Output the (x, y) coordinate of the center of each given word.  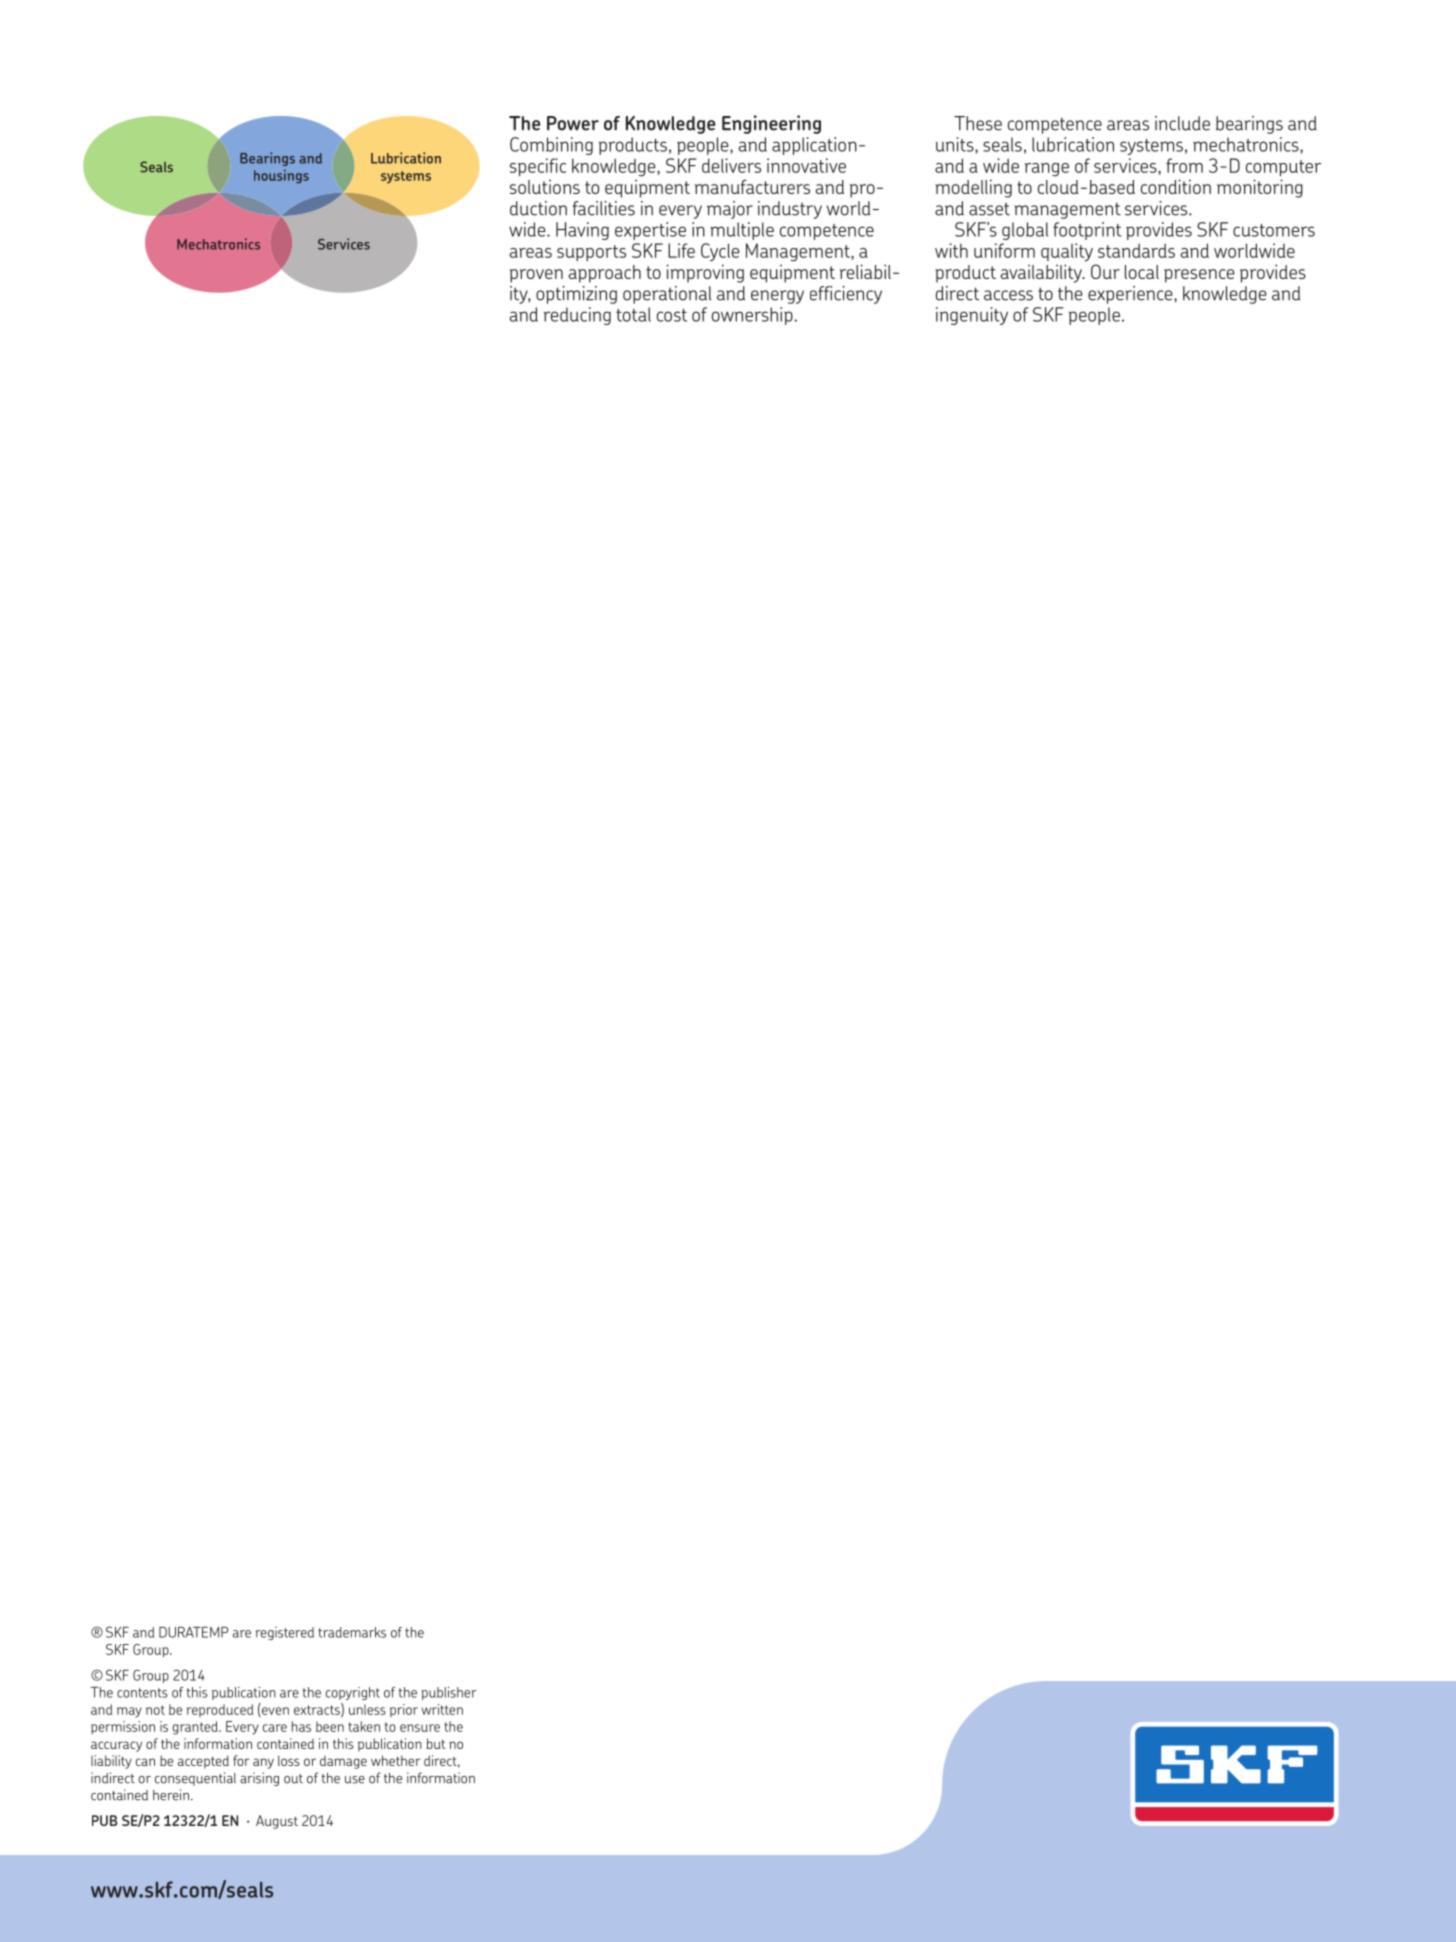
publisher (449, 1693)
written (442, 1709)
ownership (753, 316)
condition (1176, 186)
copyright (353, 1693)
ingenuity (972, 316)
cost (672, 315)
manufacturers (752, 187)
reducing (577, 316)
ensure (420, 1728)
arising (259, 1779)
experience (1131, 295)
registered (285, 1633)
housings (281, 177)
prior (404, 1710)
